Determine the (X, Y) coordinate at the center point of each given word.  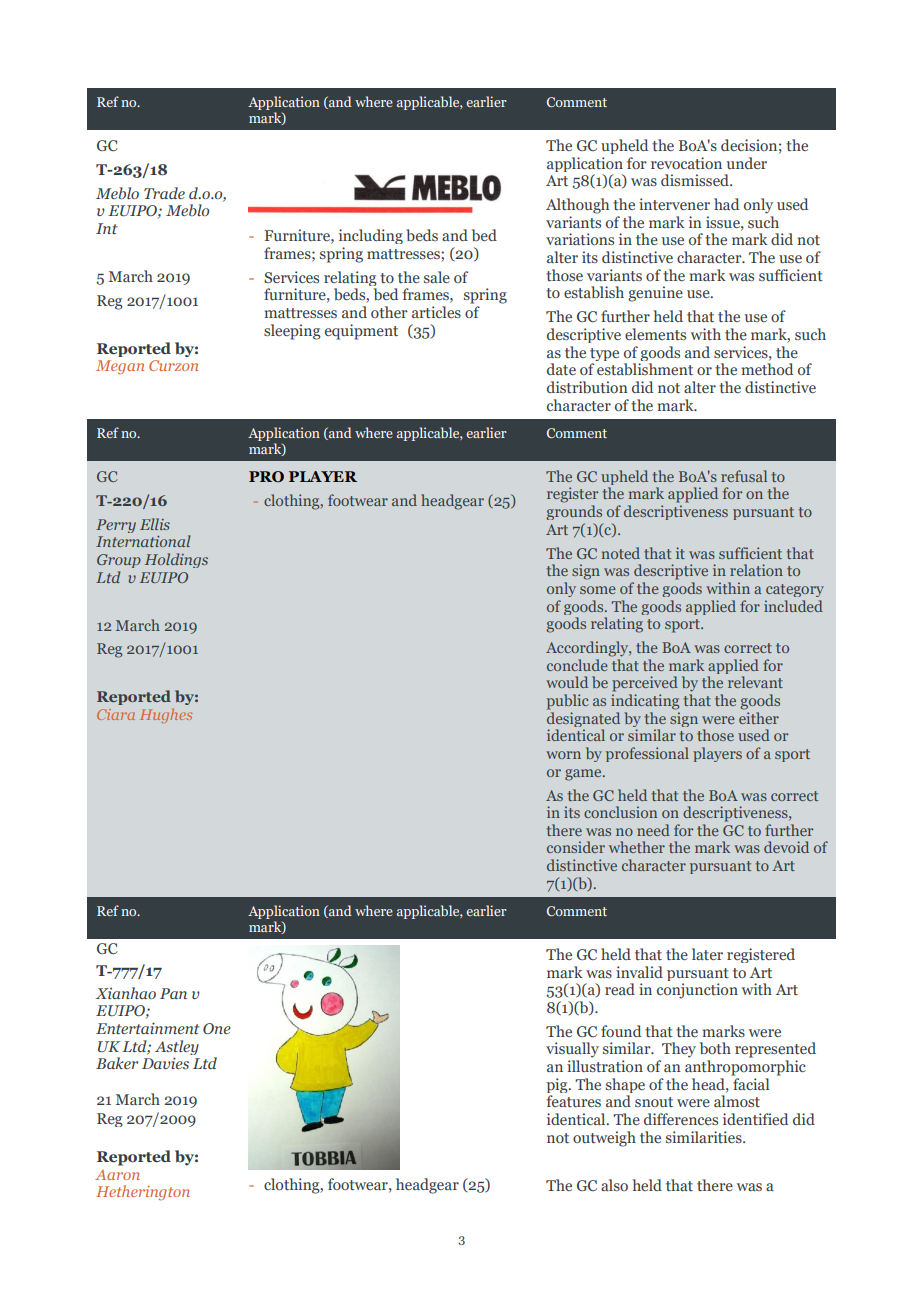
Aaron (117, 1175)
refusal (744, 476)
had (726, 204)
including (371, 236)
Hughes (166, 715)
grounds (574, 512)
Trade (164, 193)
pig (558, 1087)
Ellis (155, 524)
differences (681, 1119)
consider (576, 847)
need (653, 830)
